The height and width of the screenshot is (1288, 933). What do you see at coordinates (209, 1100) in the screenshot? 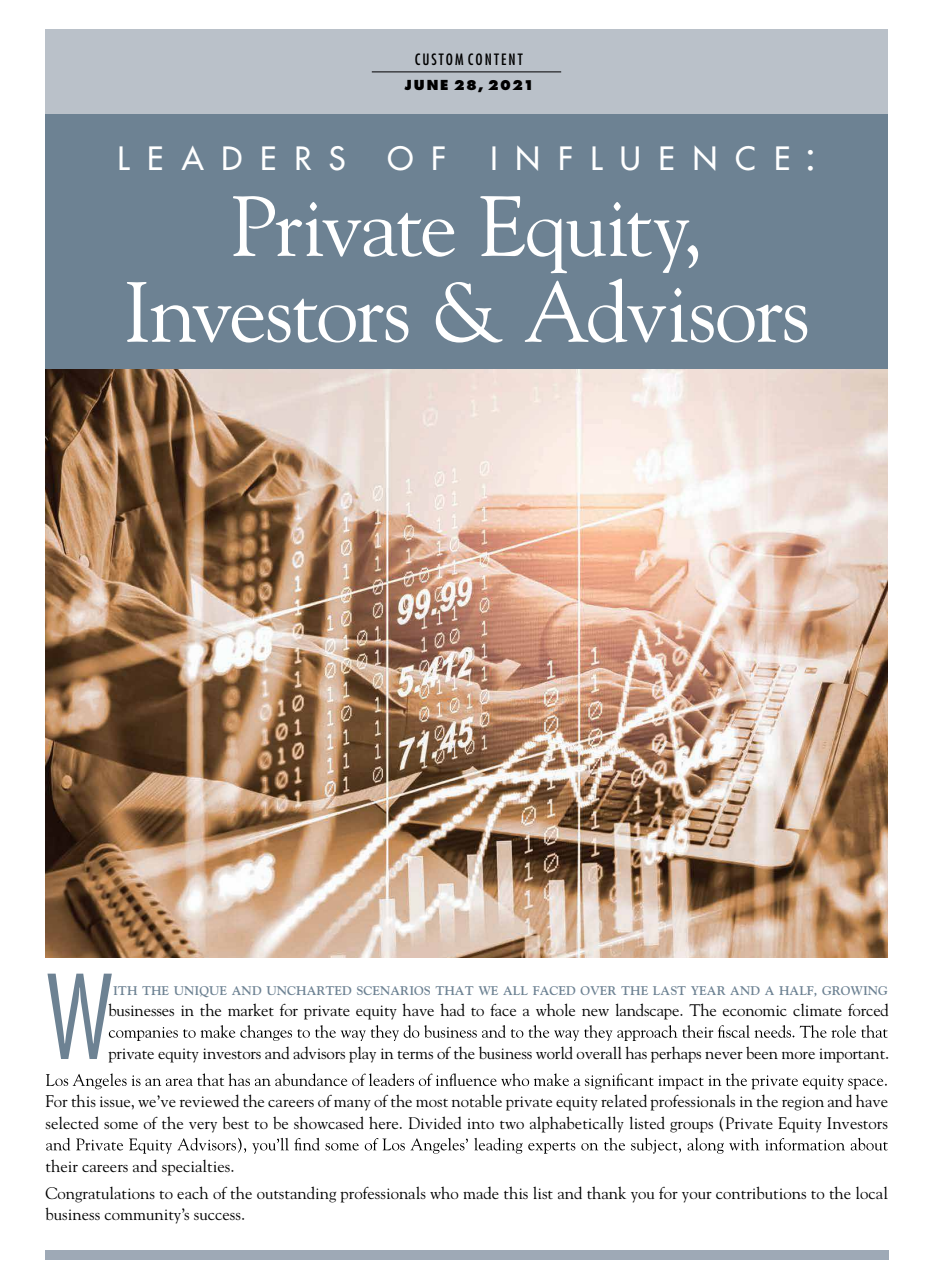
I see `reviewed` at bounding box center [209, 1100].
